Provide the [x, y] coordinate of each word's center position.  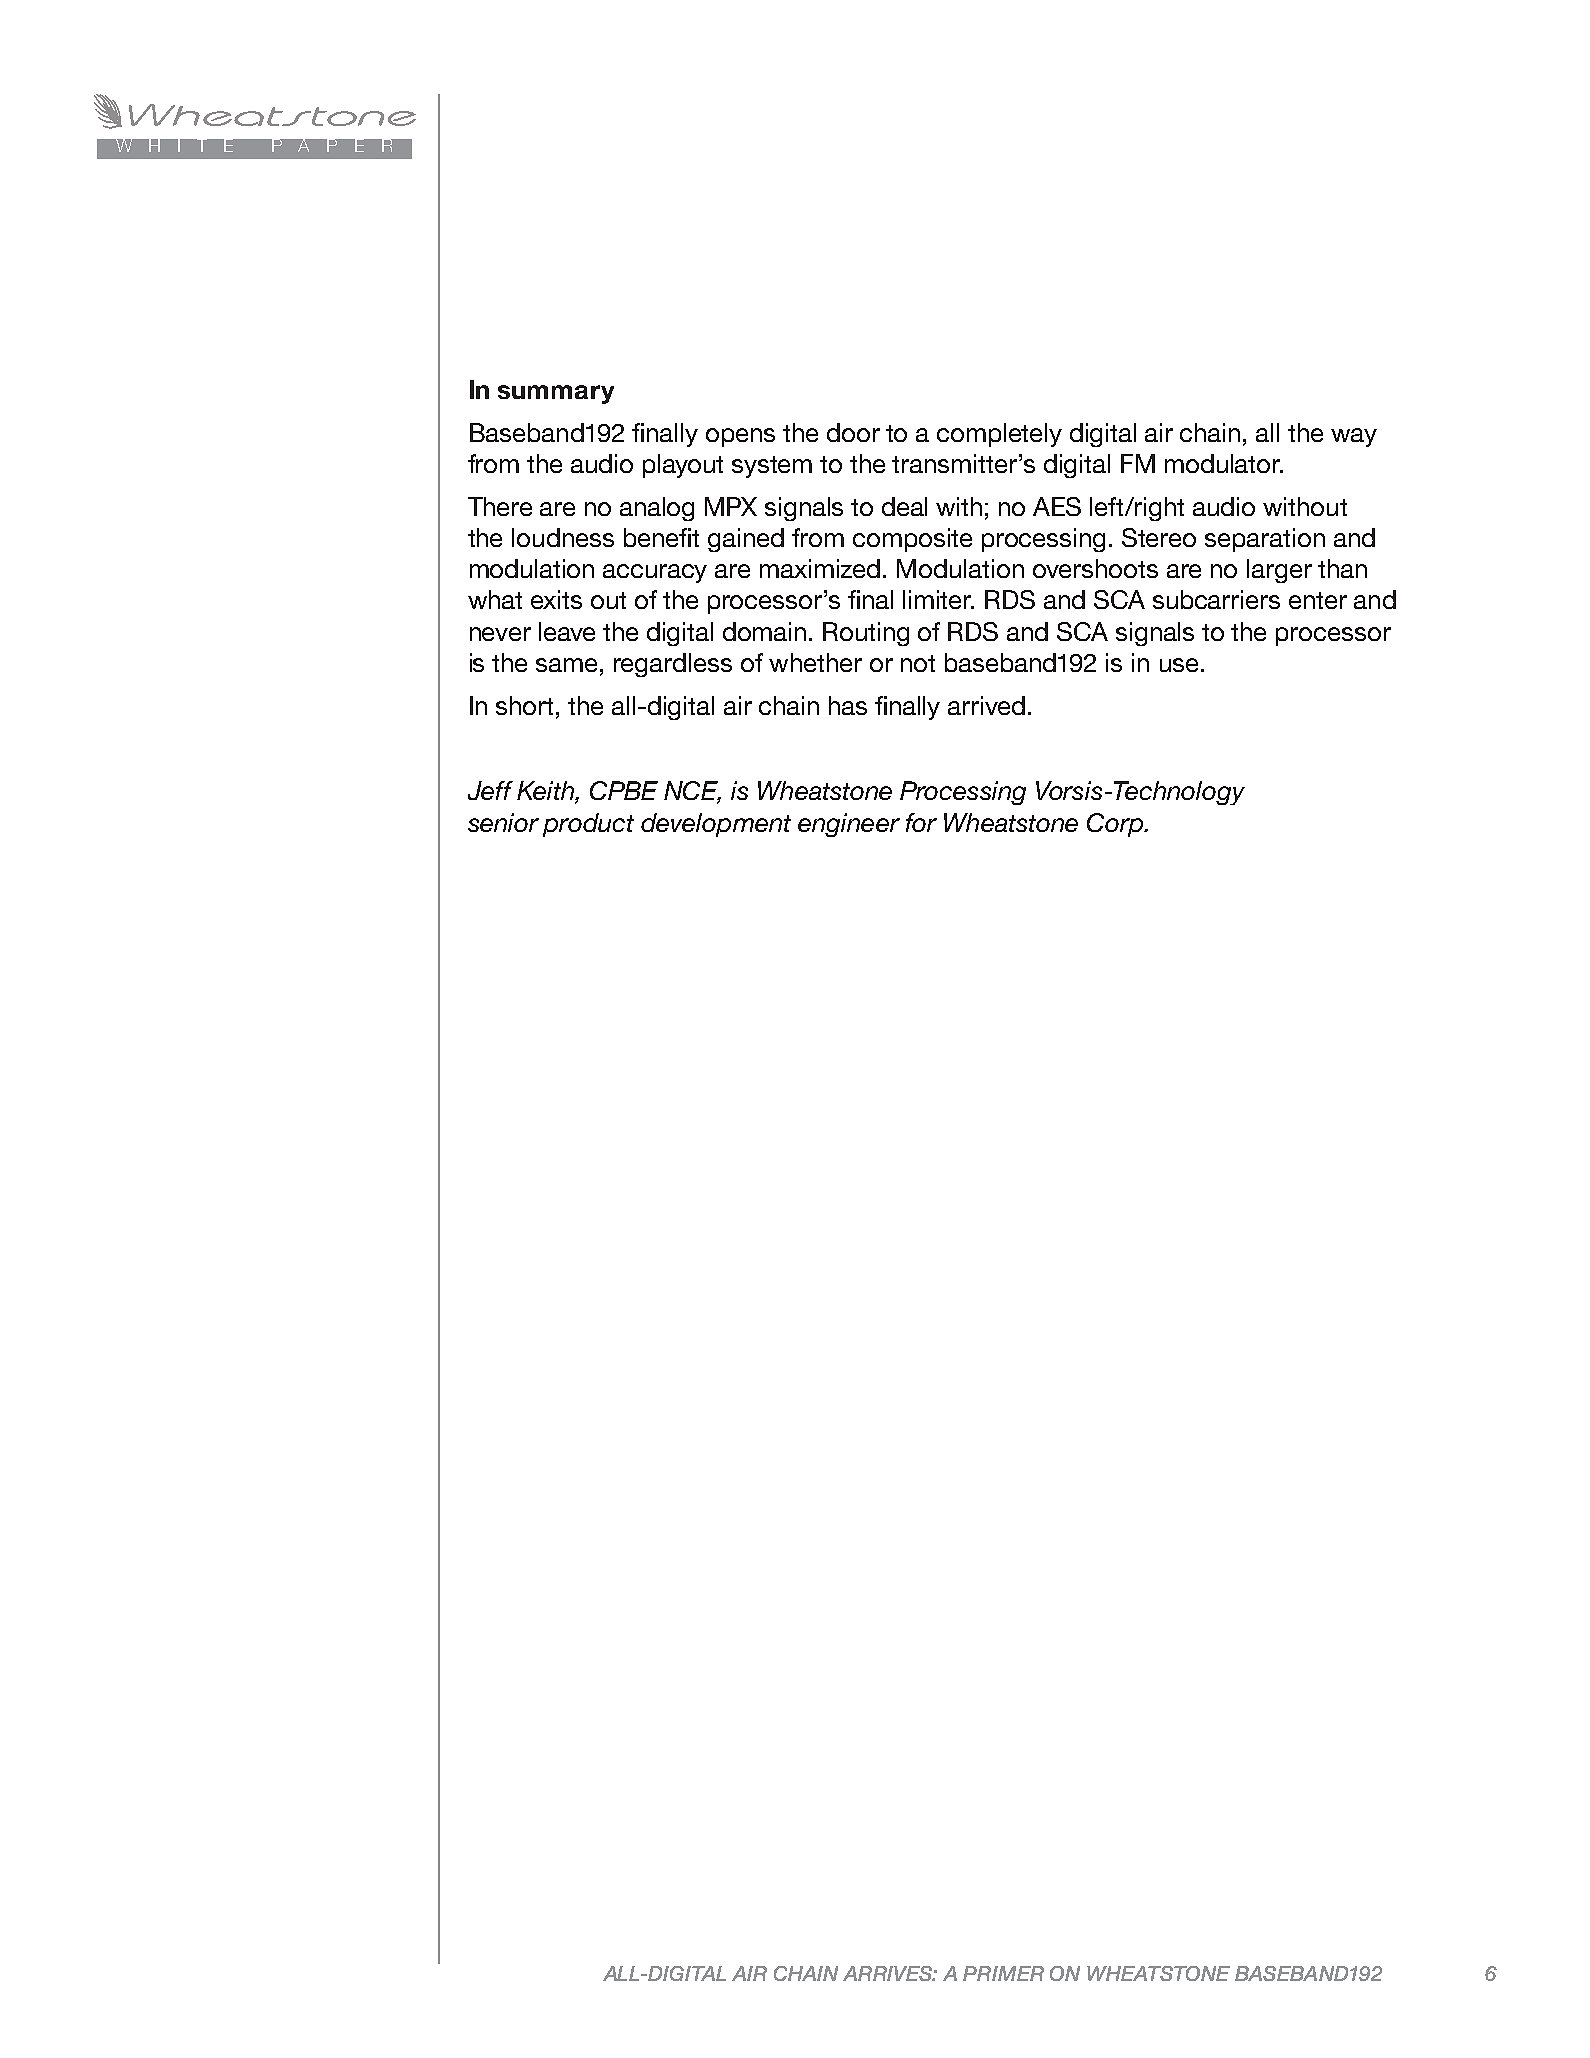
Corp [1116, 825]
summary [556, 394]
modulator [1224, 463]
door [853, 432]
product [588, 825]
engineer [849, 825]
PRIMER [1003, 1973]
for [921, 822]
